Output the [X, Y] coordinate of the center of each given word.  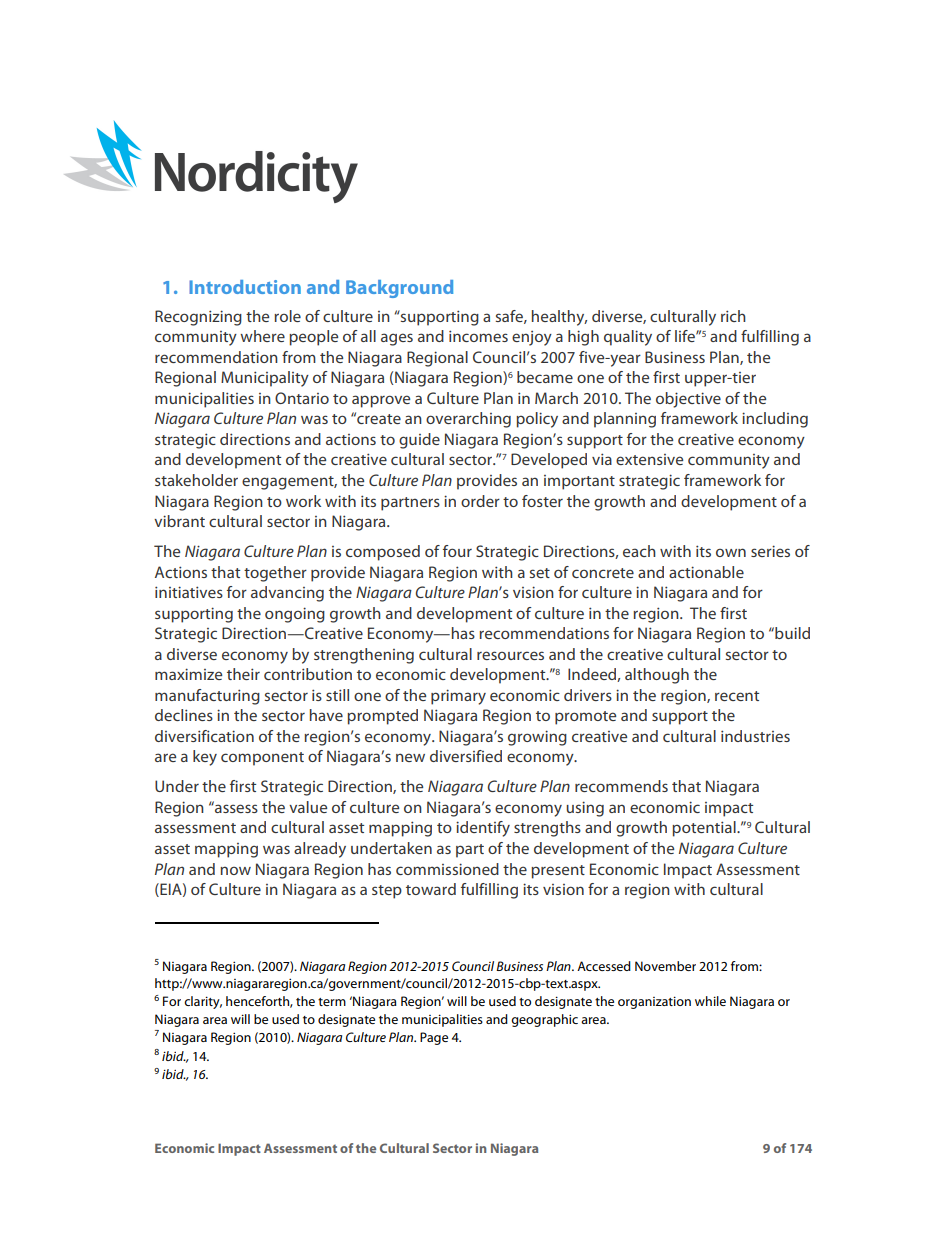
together [275, 574]
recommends [621, 786]
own [731, 552]
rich [733, 316]
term [332, 1002]
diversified [466, 756]
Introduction [245, 287]
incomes [478, 336]
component [262, 759]
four [457, 551]
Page [434, 1038]
